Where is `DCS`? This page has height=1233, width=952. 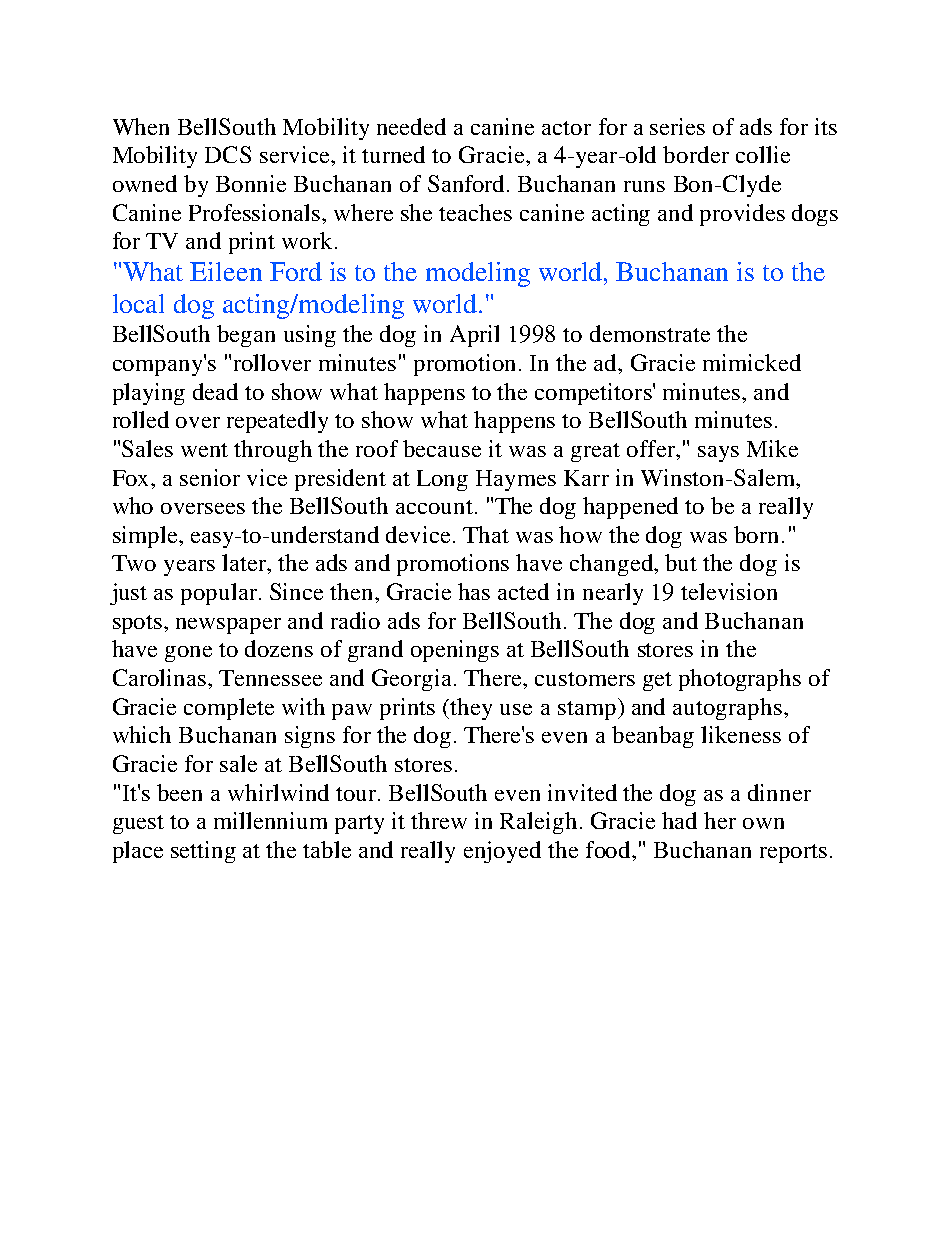 DCS is located at coordinates (228, 154).
